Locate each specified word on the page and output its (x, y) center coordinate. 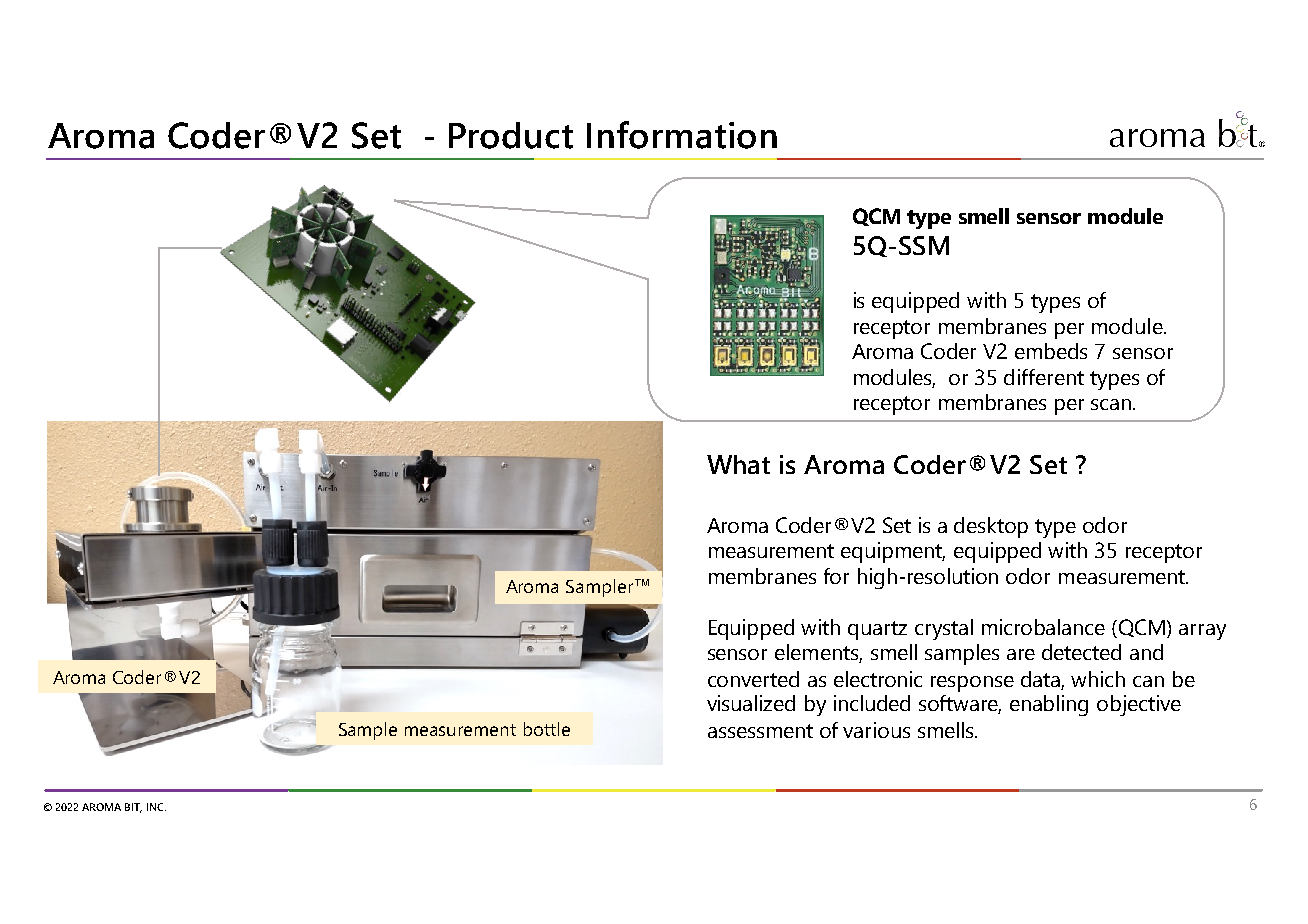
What (738, 464)
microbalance (1043, 627)
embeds (1051, 351)
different (1044, 377)
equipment (893, 552)
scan (1112, 404)
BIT (133, 808)
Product (511, 135)
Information (682, 135)
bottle (547, 729)
